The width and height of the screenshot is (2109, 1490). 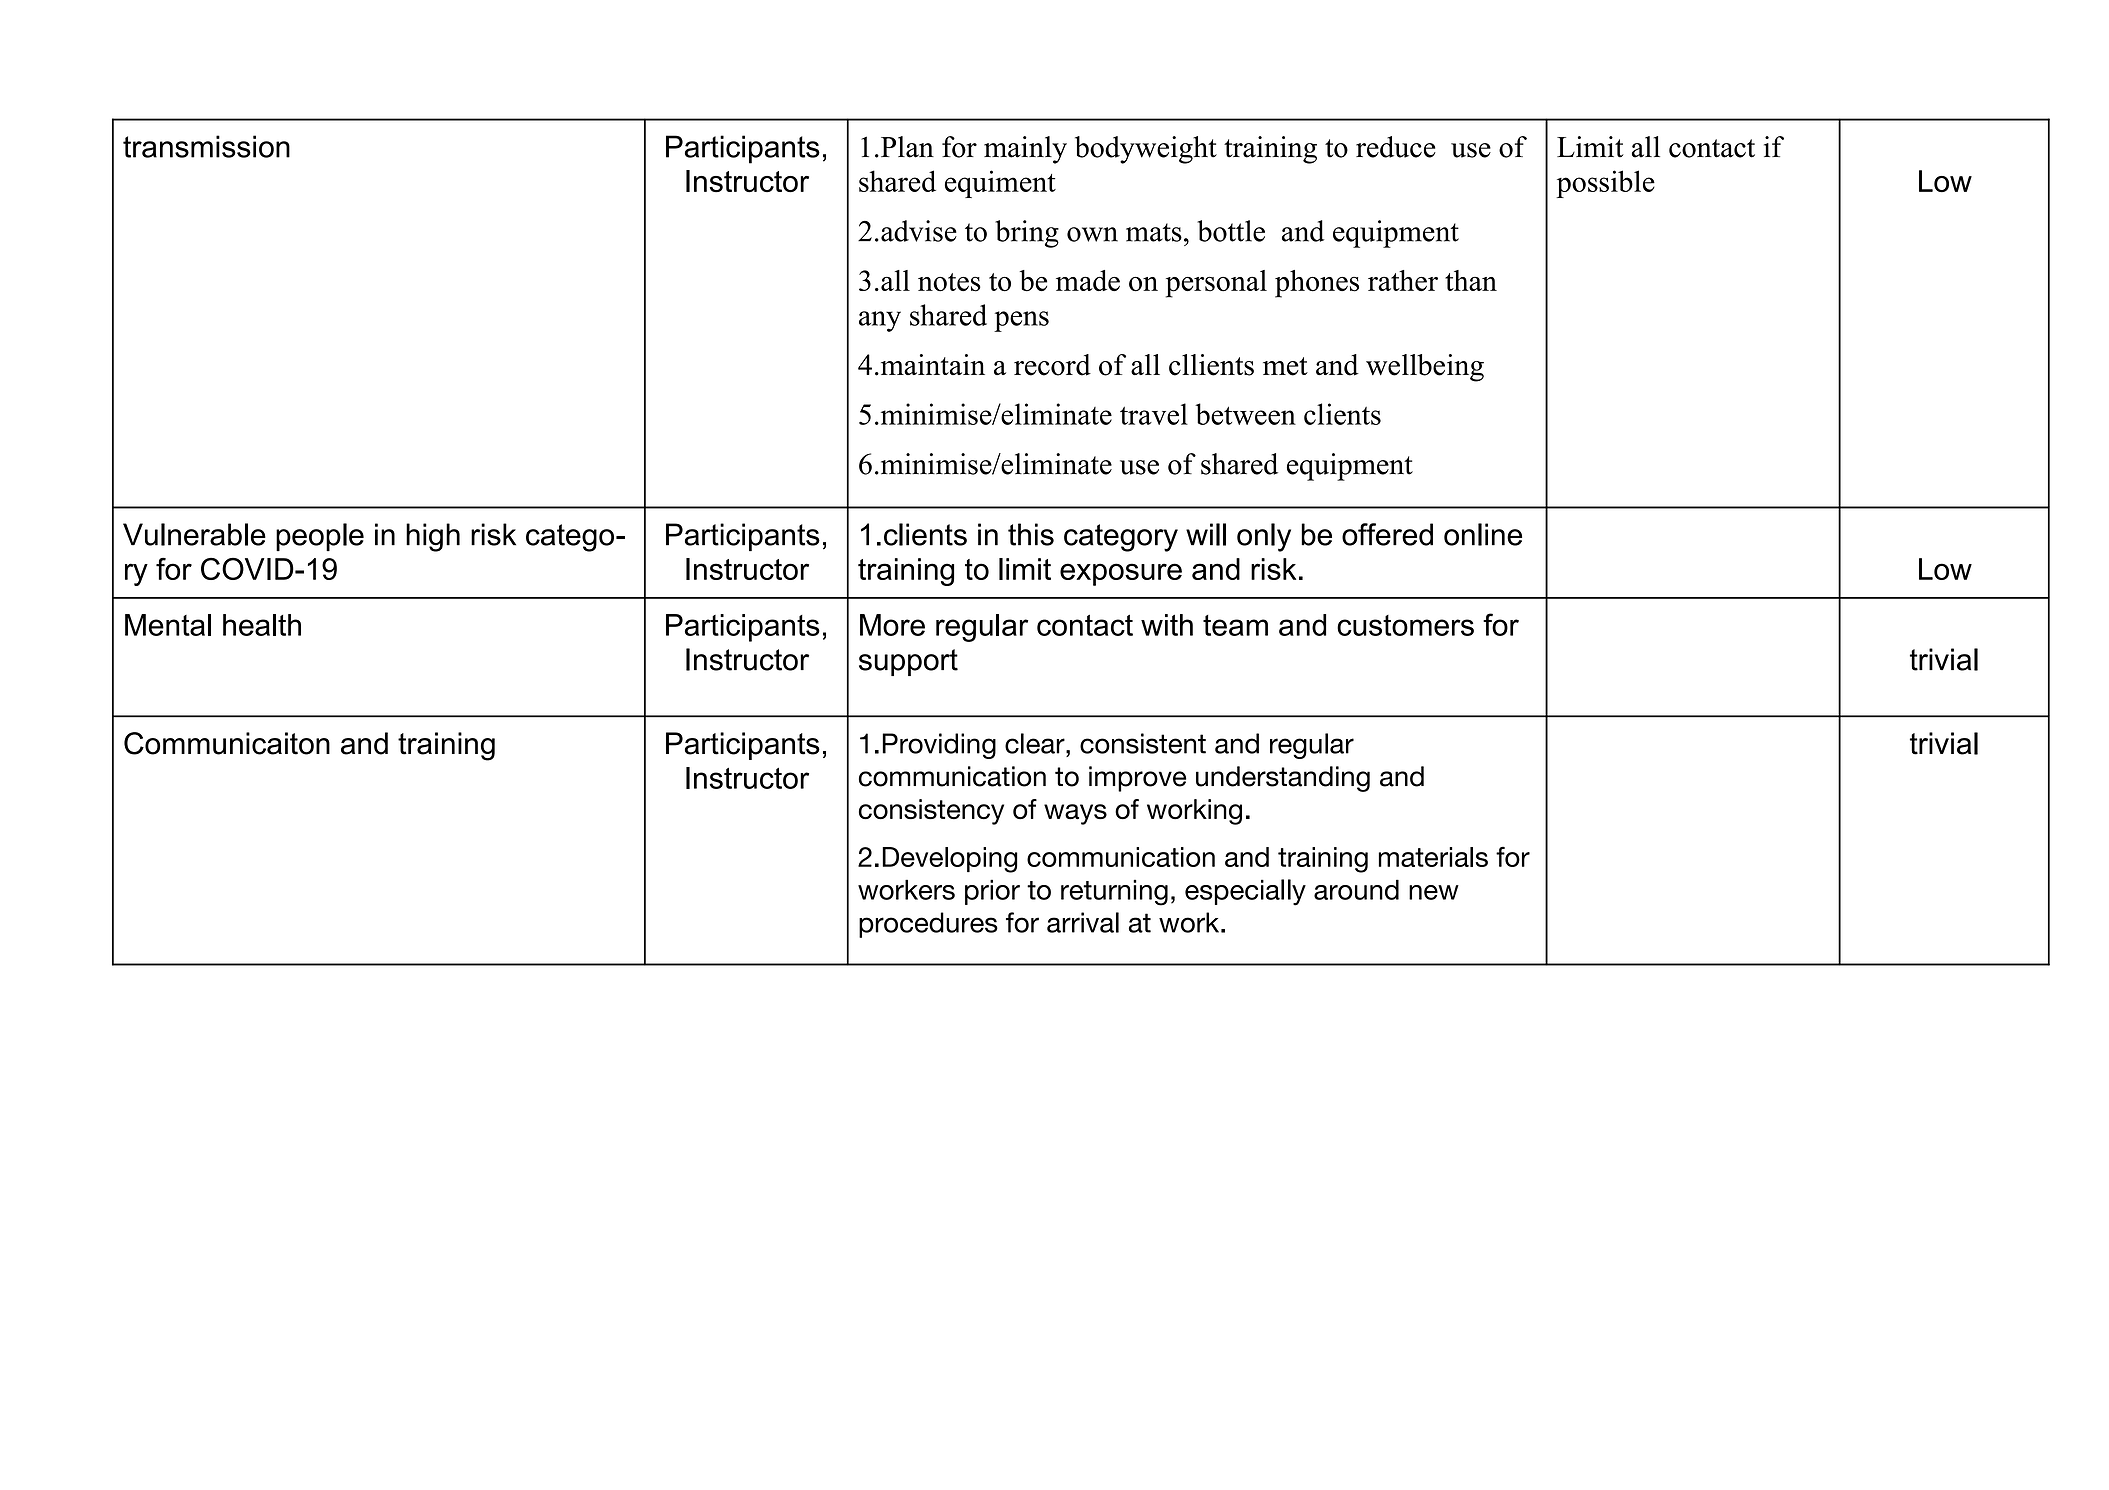 I want to click on wellbeing, so click(x=1425, y=368).
